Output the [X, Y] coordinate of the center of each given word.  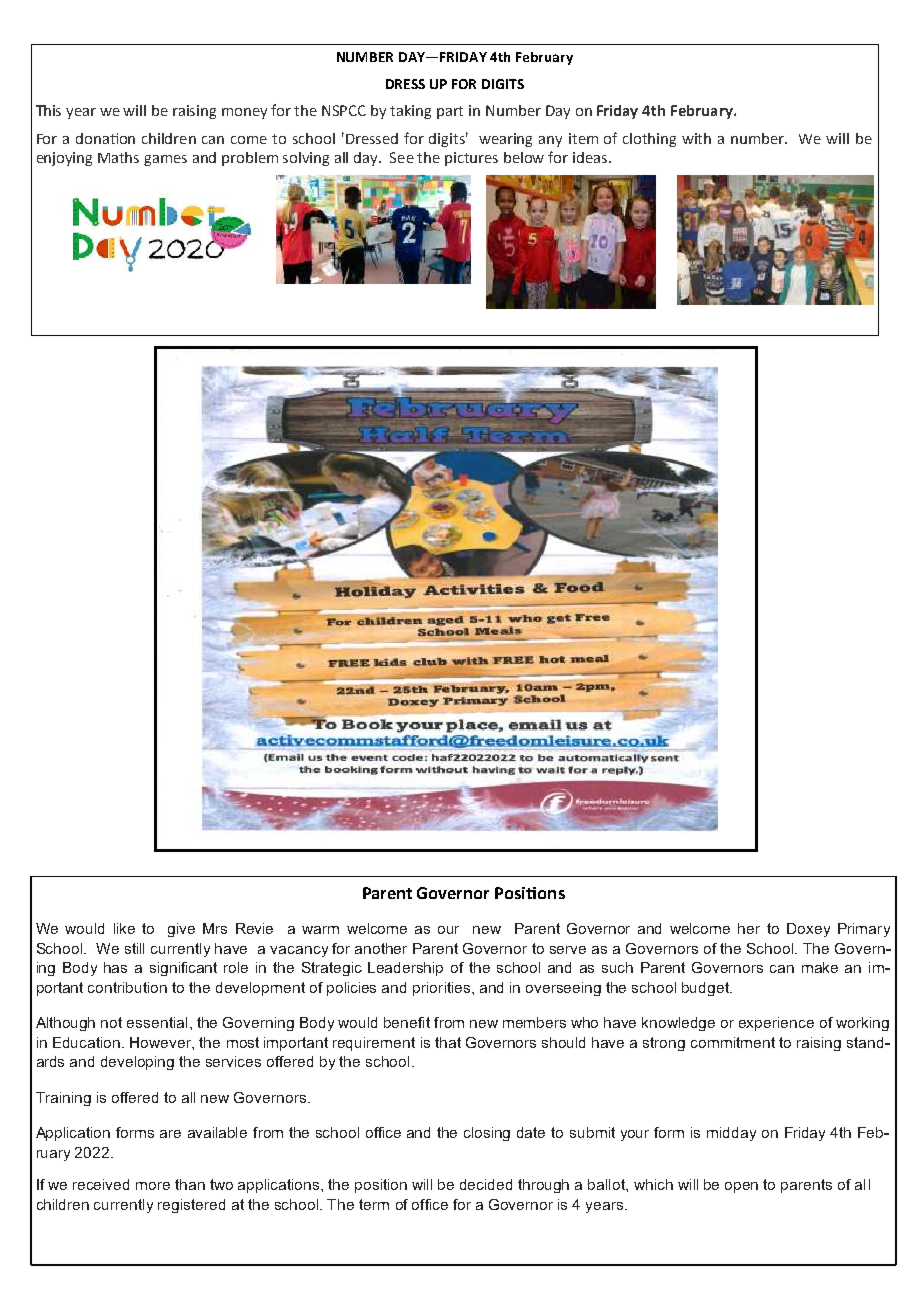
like [124, 928]
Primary [864, 930]
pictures [471, 159]
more [153, 1186]
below [524, 157]
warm [320, 930]
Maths [118, 157]
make [820, 967]
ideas [591, 157]
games [165, 160]
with [696, 138]
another [381, 948]
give [181, 930]
